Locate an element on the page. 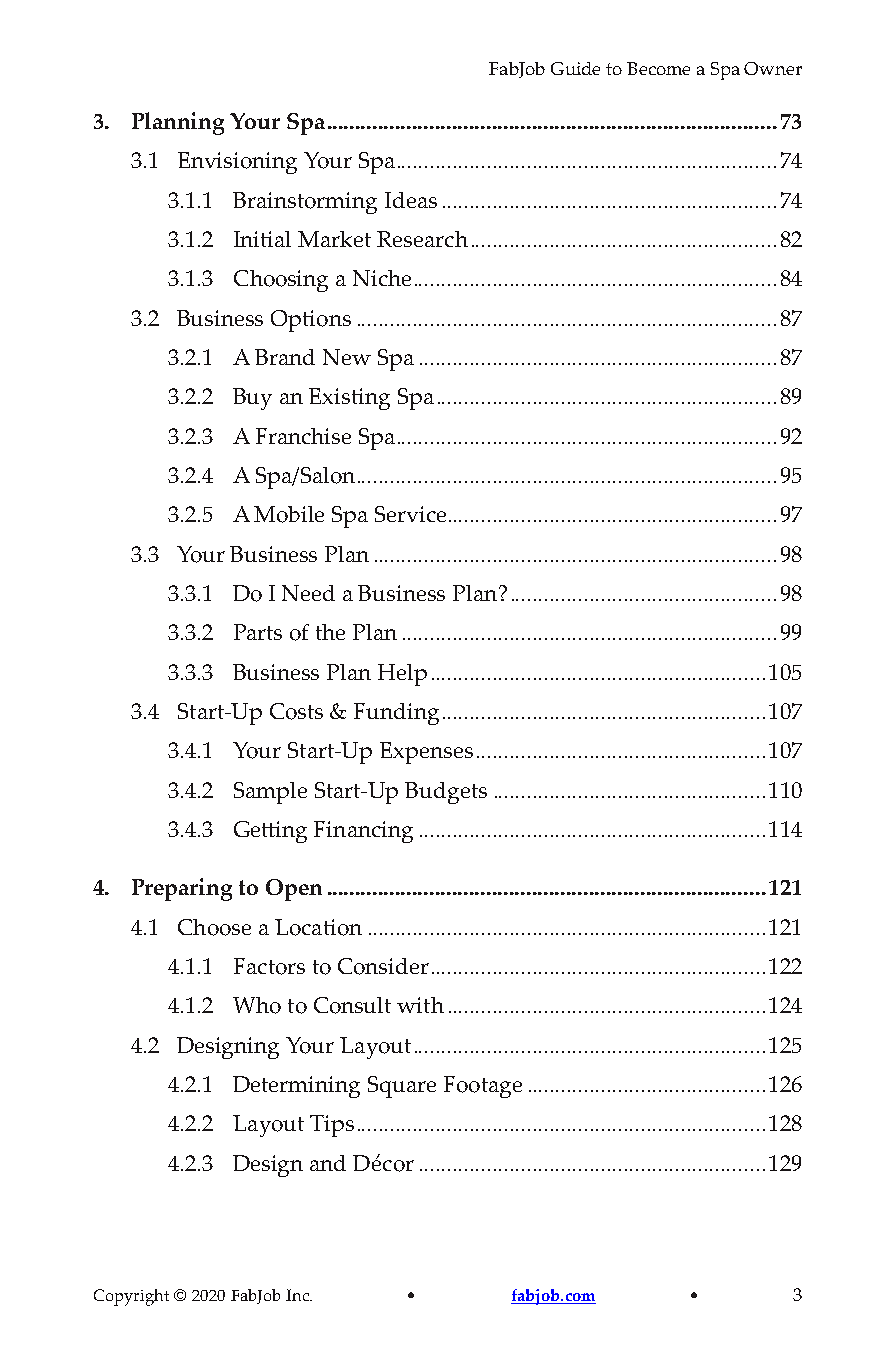 This page has width=896, height=1345. Square is located at coordinates (402, 1087).
